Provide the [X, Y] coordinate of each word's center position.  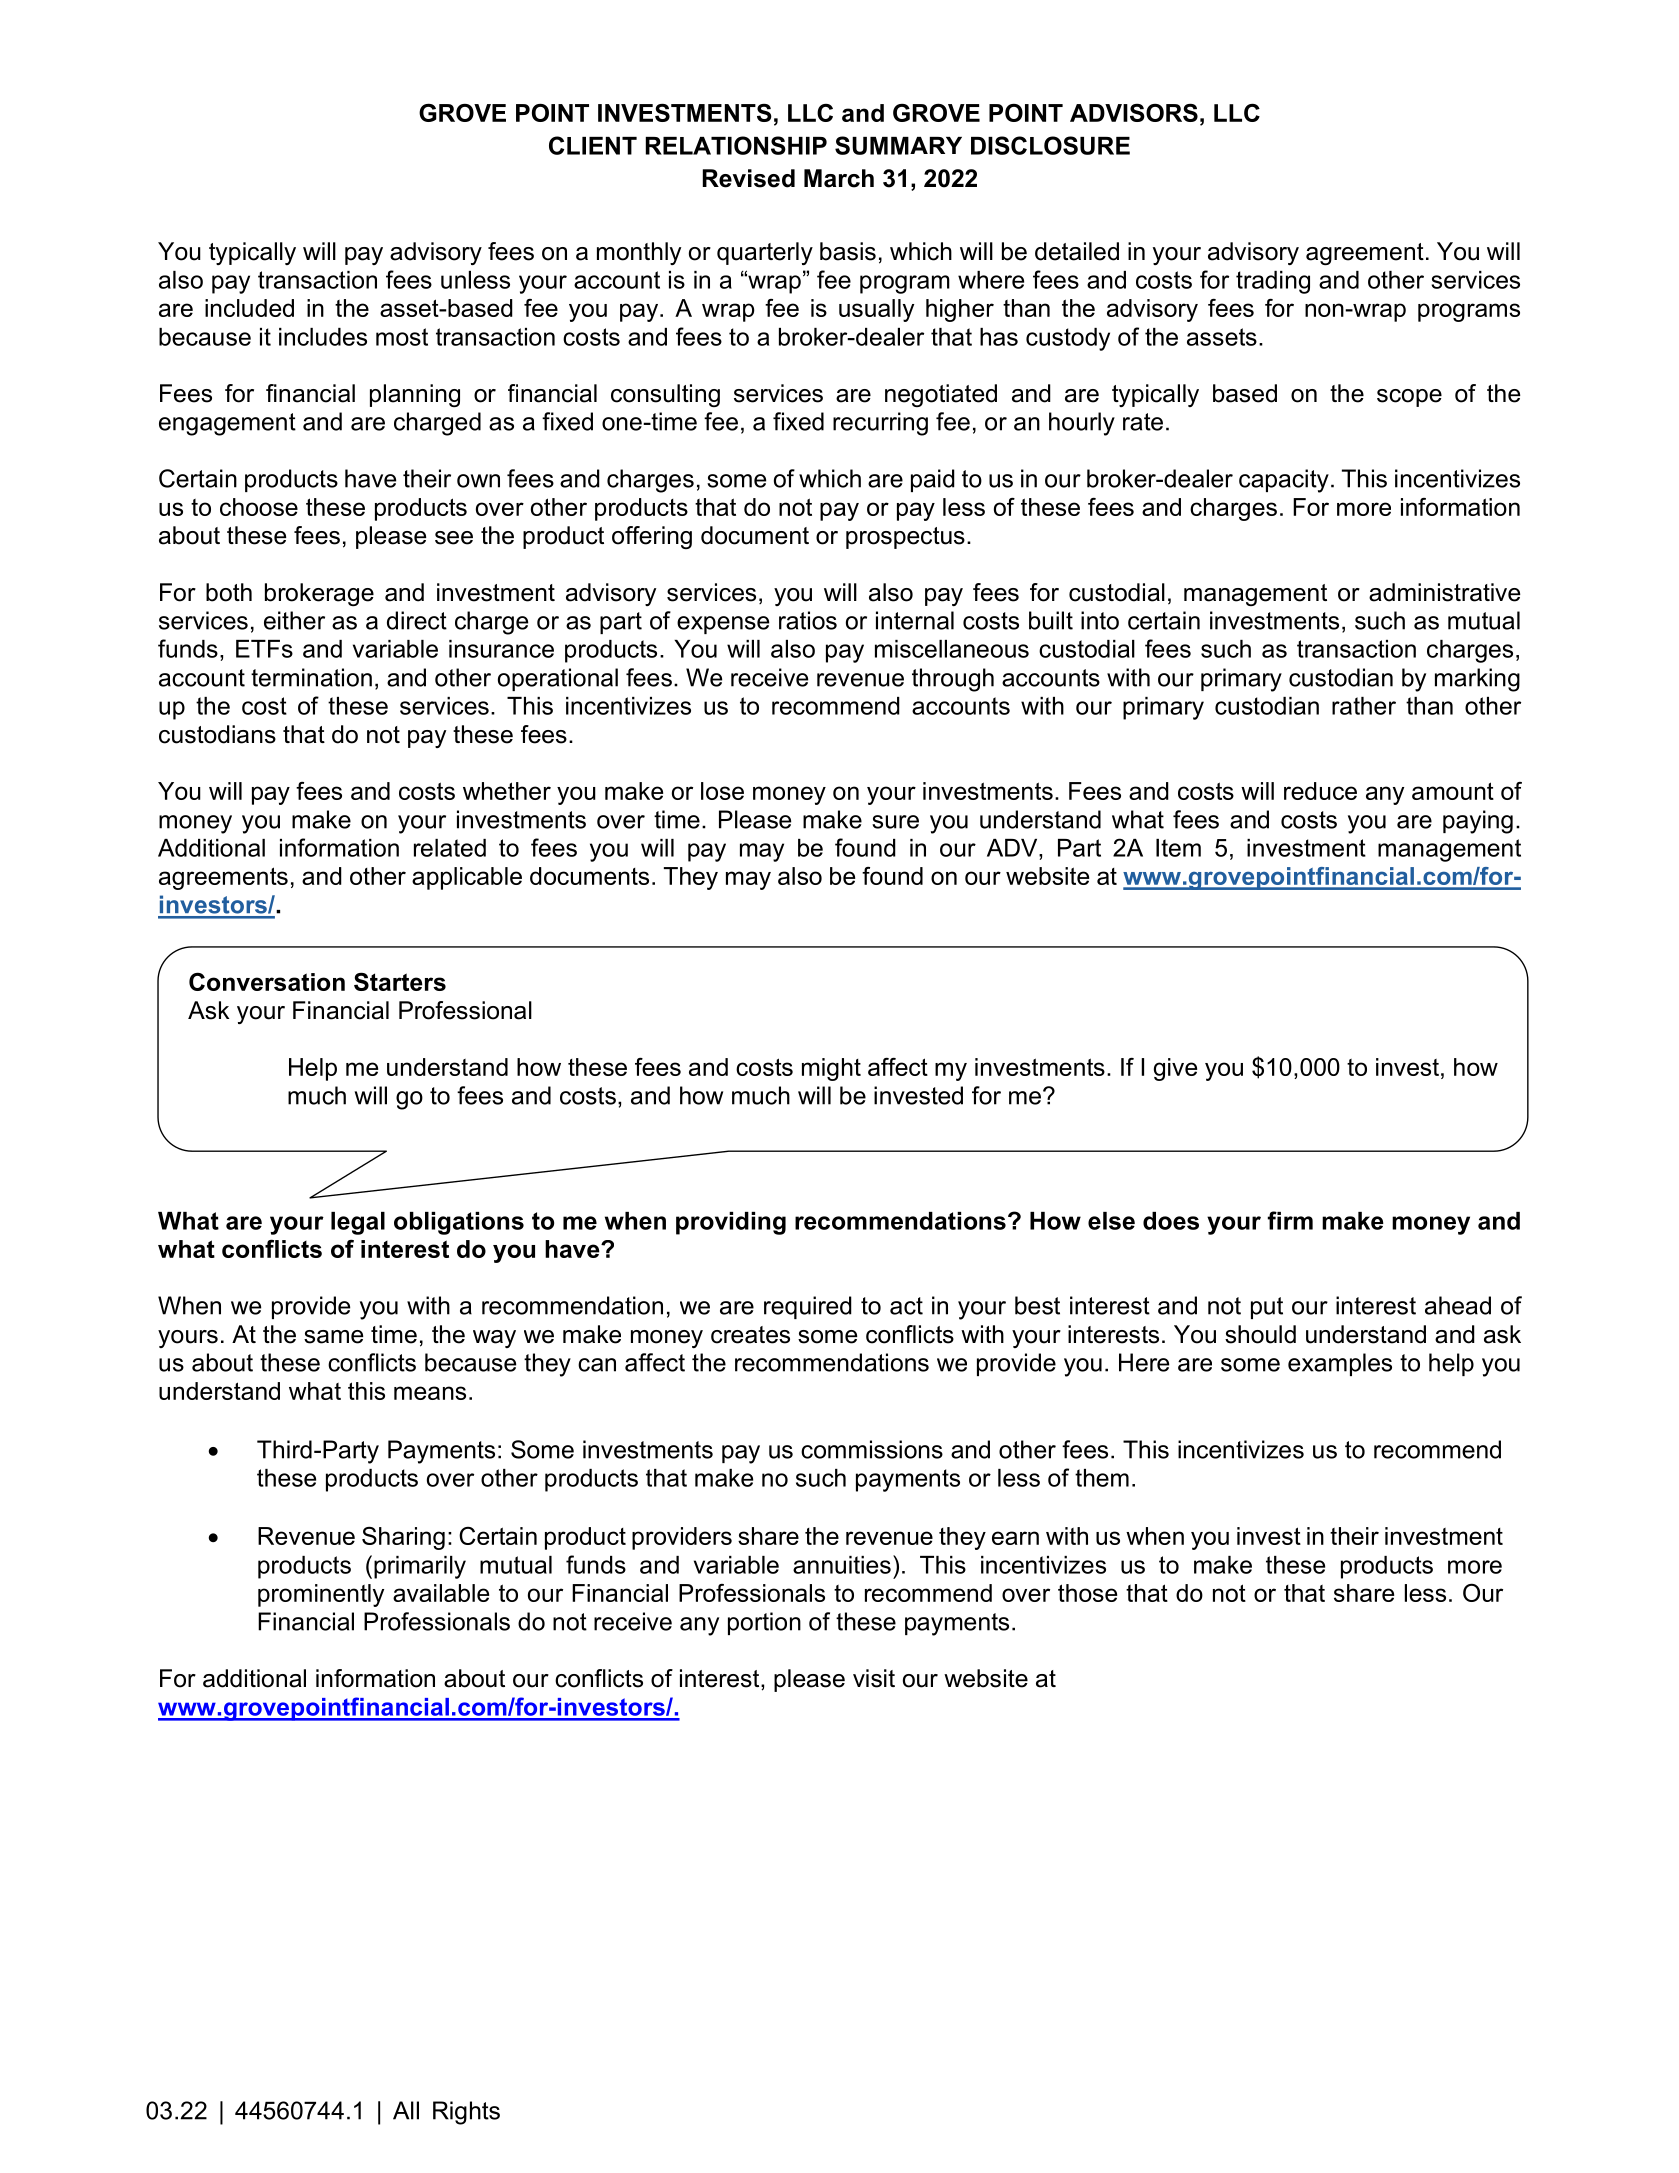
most [402, 337]
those [1087, 1593]
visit [874, 1678]
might [831, 1069]
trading [1273, 282]
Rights [466, 2113]
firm [1290, 1220]
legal [358, 1223]
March [839, 178]
